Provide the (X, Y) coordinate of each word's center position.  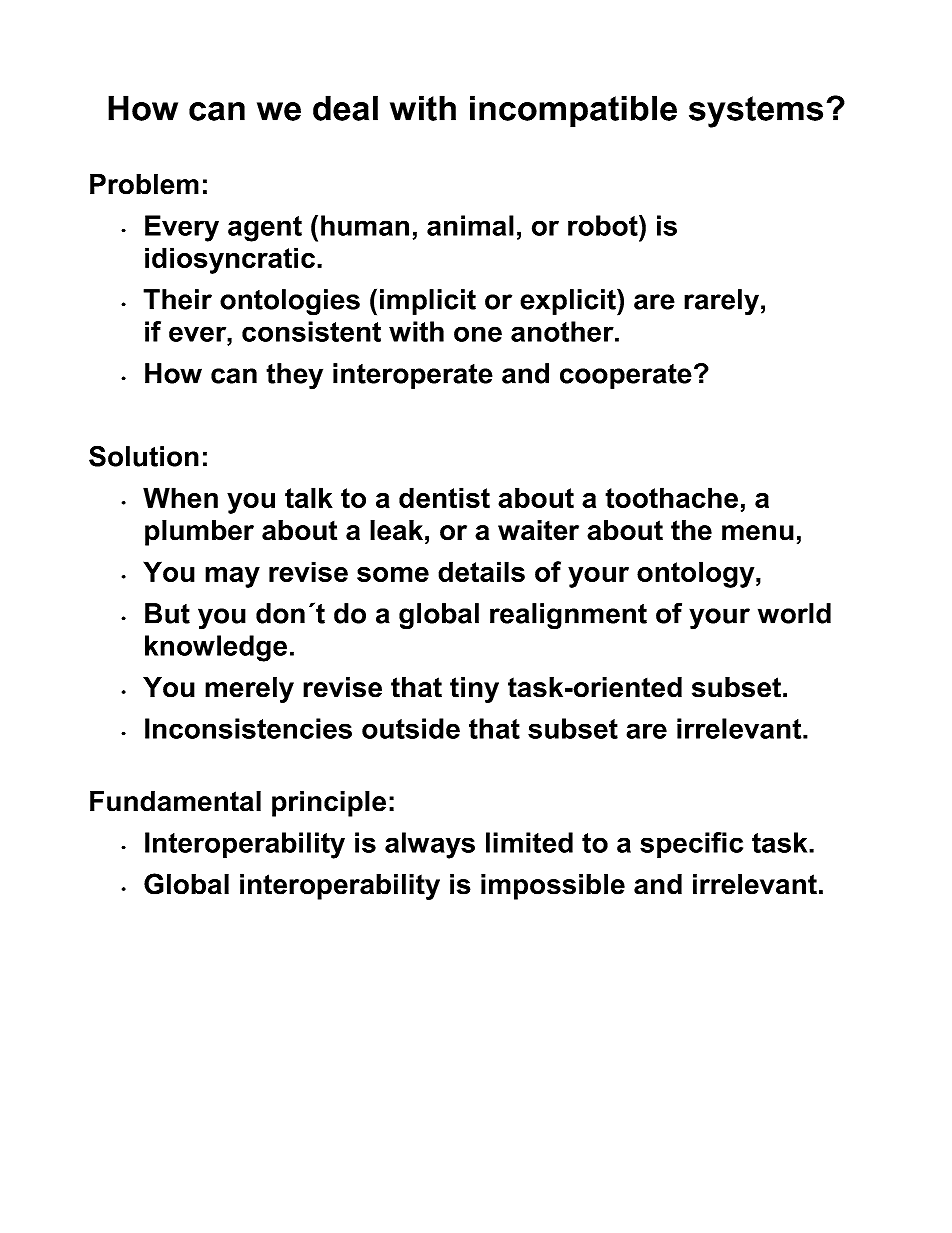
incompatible (573, 111)
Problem (144, 184)
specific (691, 845)
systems (756, 112)
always (430, 845)
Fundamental (175, 801)
